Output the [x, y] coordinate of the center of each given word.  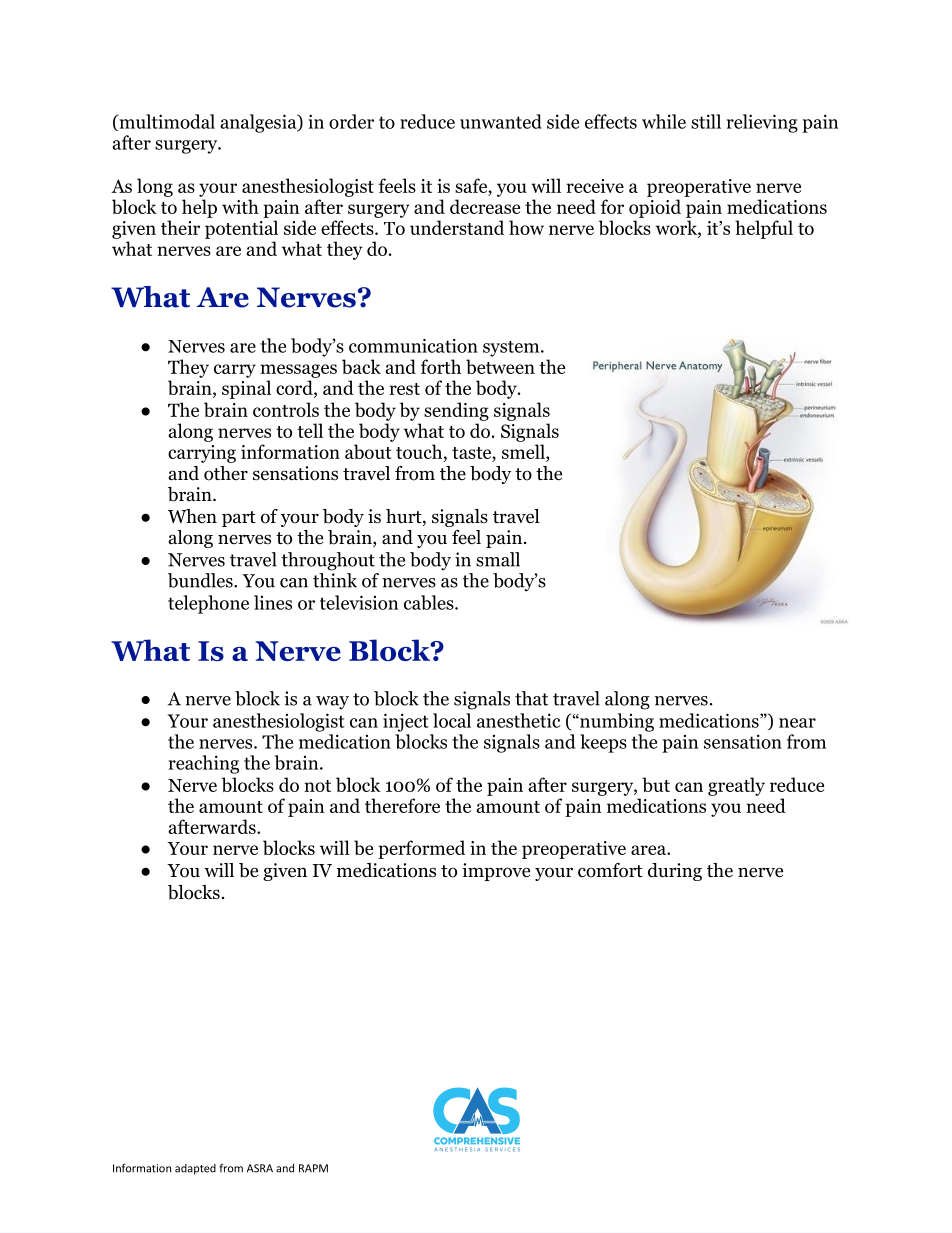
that [531, 698]
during [675, 872]
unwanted [501, 121]
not [317, 786]
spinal [246, 389]
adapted [195, 1169]
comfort [610, 870]
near [797, 723]
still [706, 121]
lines [273, 602]
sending [456, 411]
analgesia [259, 123]
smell [524, 453]
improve [496, 872]
